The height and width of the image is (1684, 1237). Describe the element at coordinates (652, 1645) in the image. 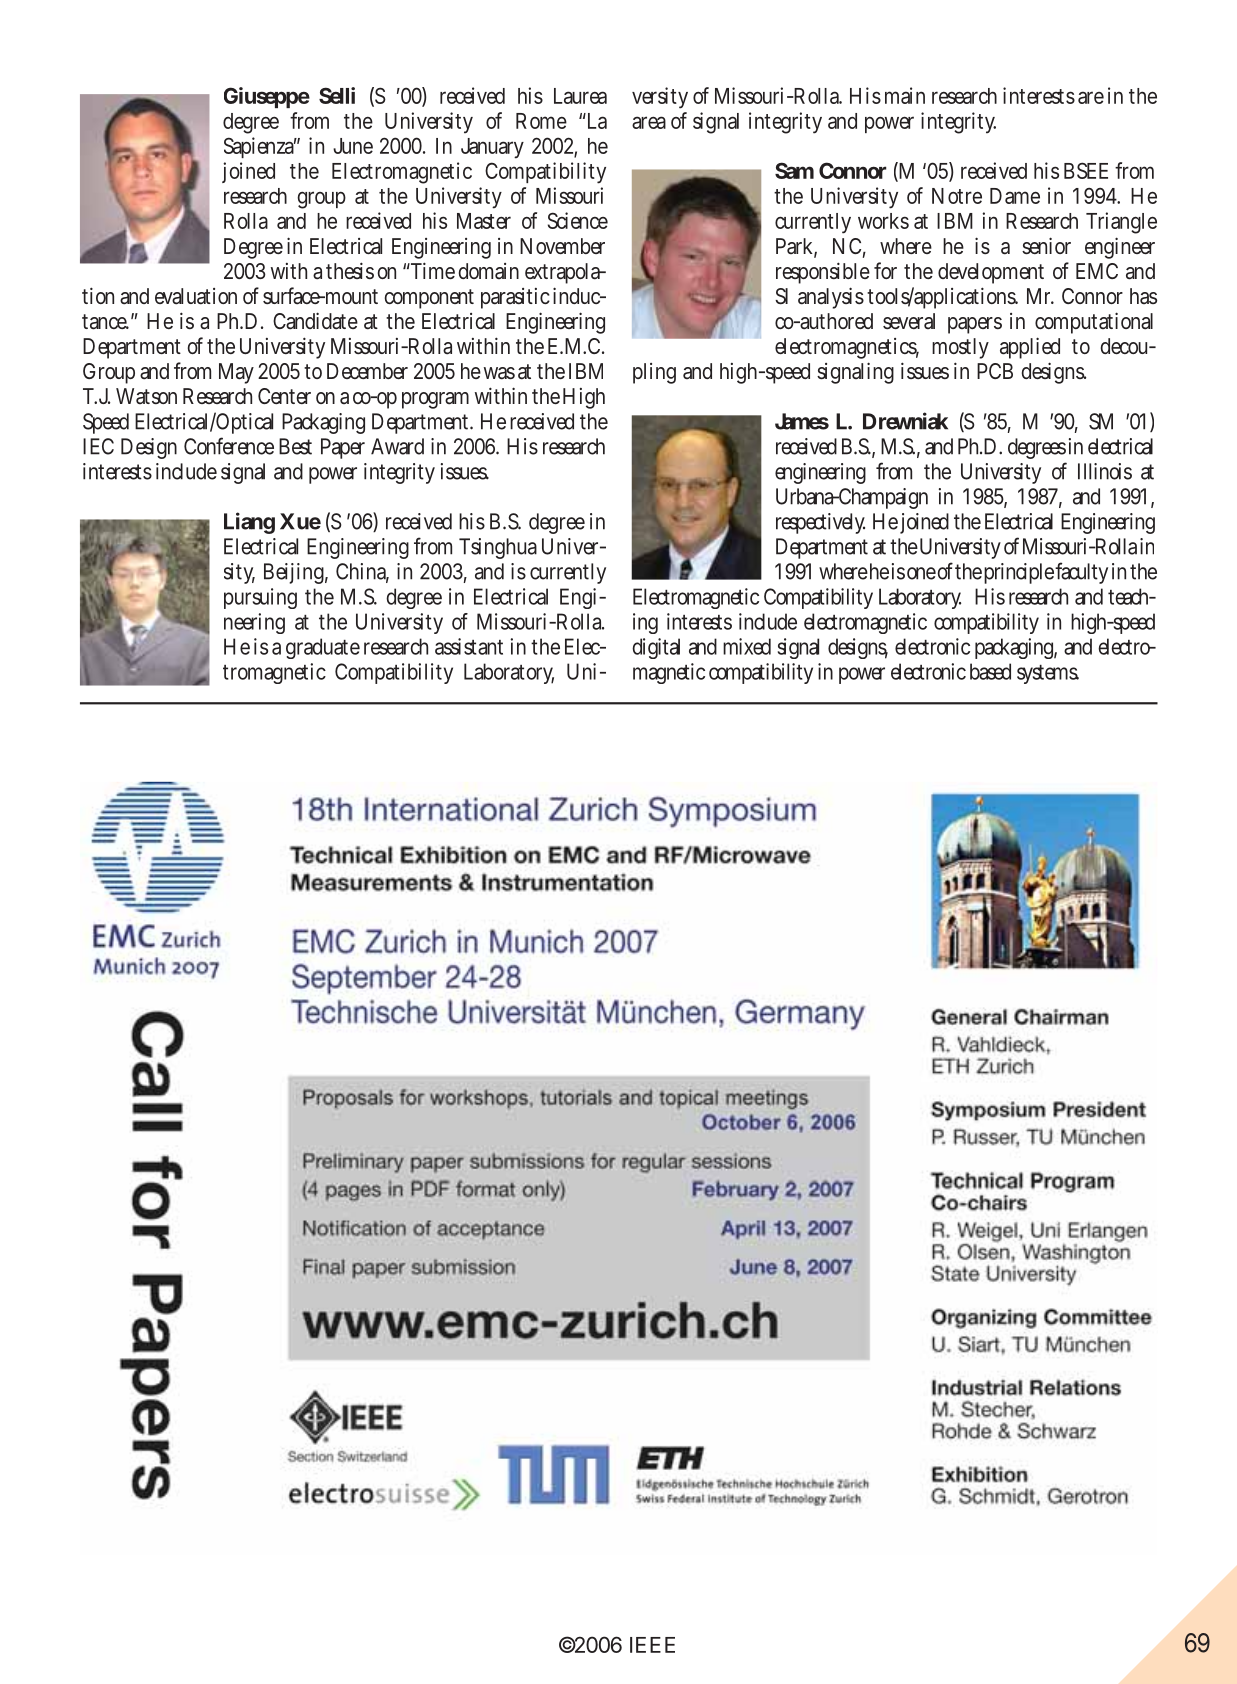

I see `IEEE` at that location.
